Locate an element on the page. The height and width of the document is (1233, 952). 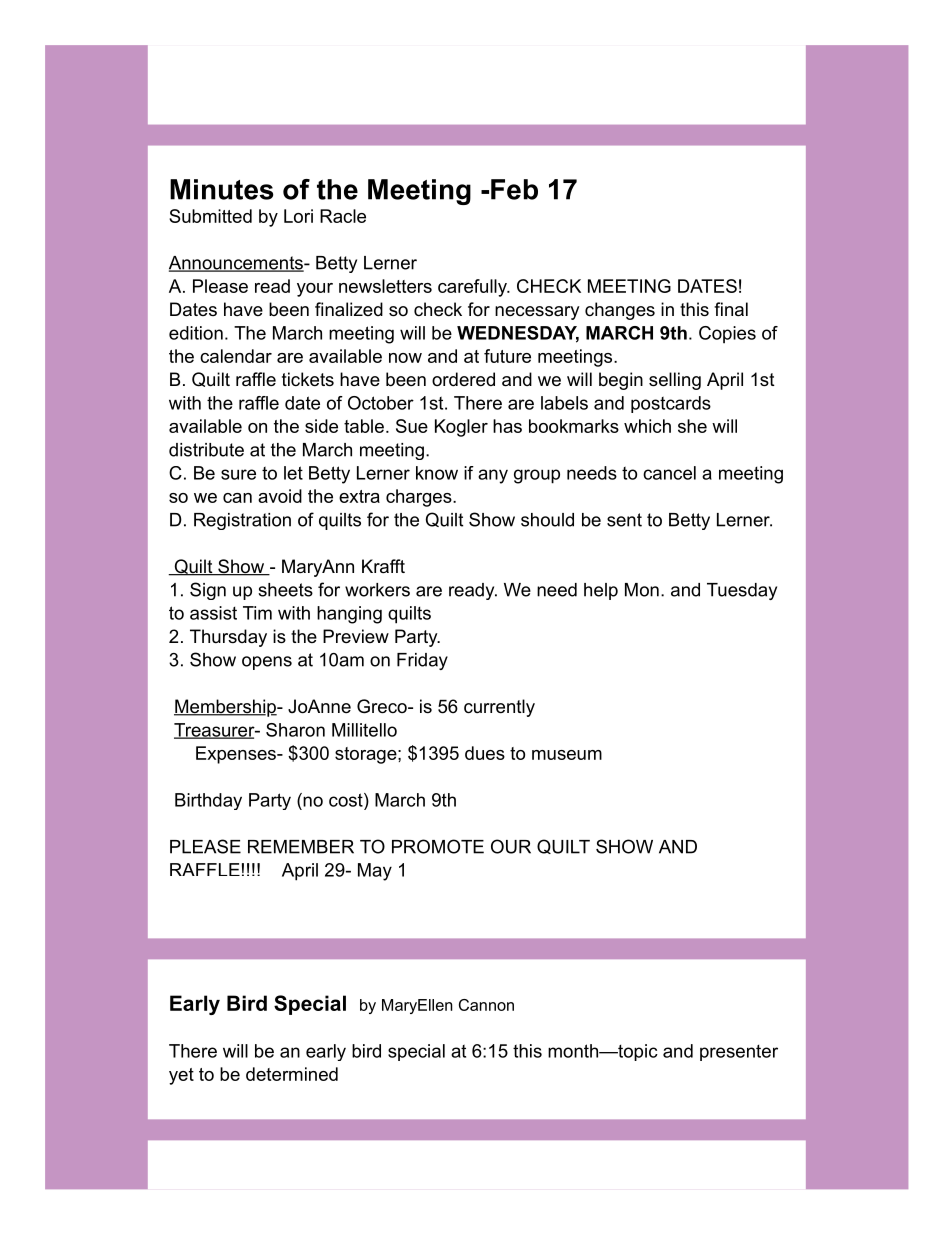
changes is located at coordinates (620, 311).
